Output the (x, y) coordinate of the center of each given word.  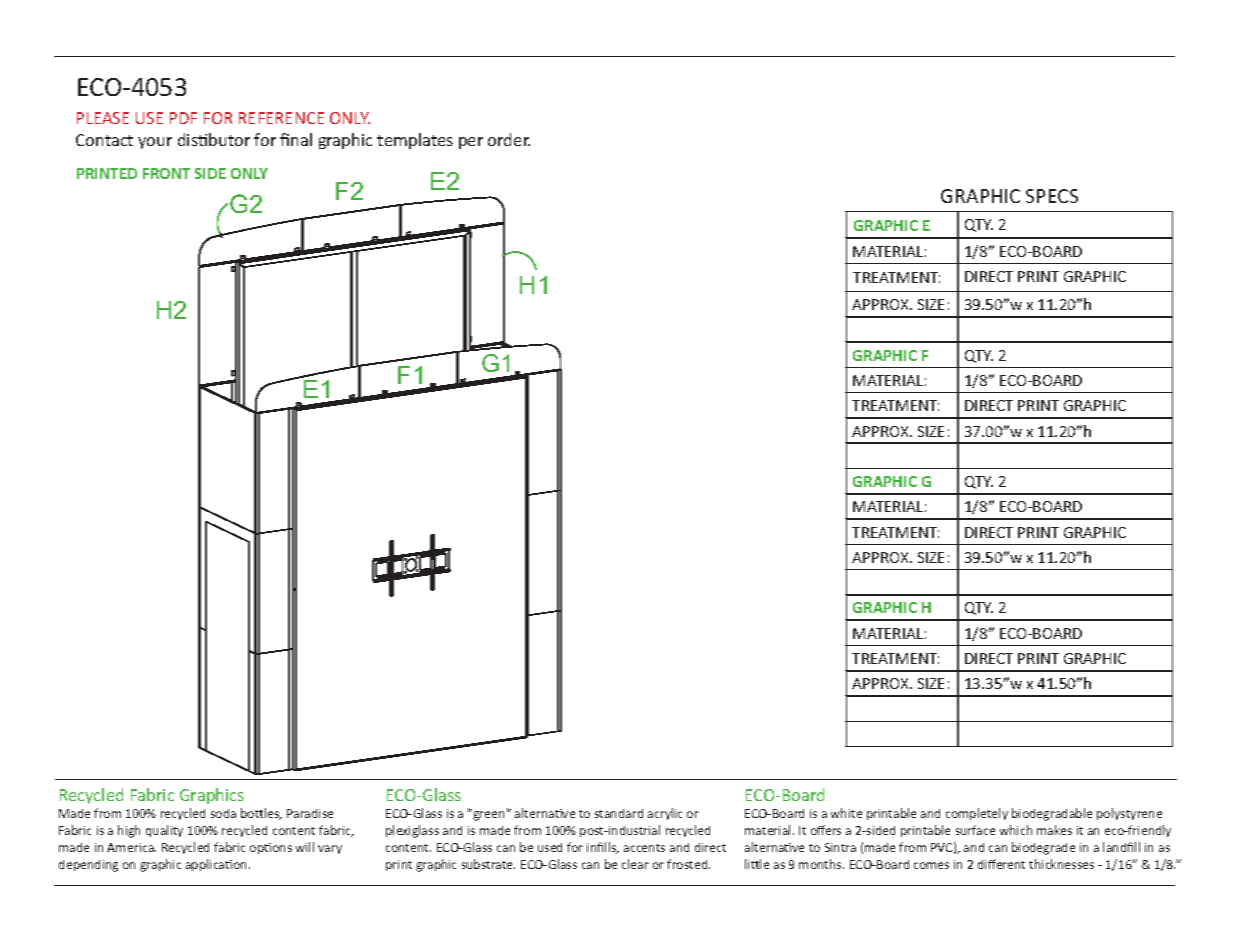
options (271, 848)
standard (619, 813)
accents (644, 848)
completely (977, 814)
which (1016, 830)
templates (415, 141)
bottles (261, 814)
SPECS (1052, 196)
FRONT (166, 173)
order (509, 139)
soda (223, 813)
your (155, 143)
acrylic (665, 814)
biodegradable (1052, 814)
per (471, 143)
